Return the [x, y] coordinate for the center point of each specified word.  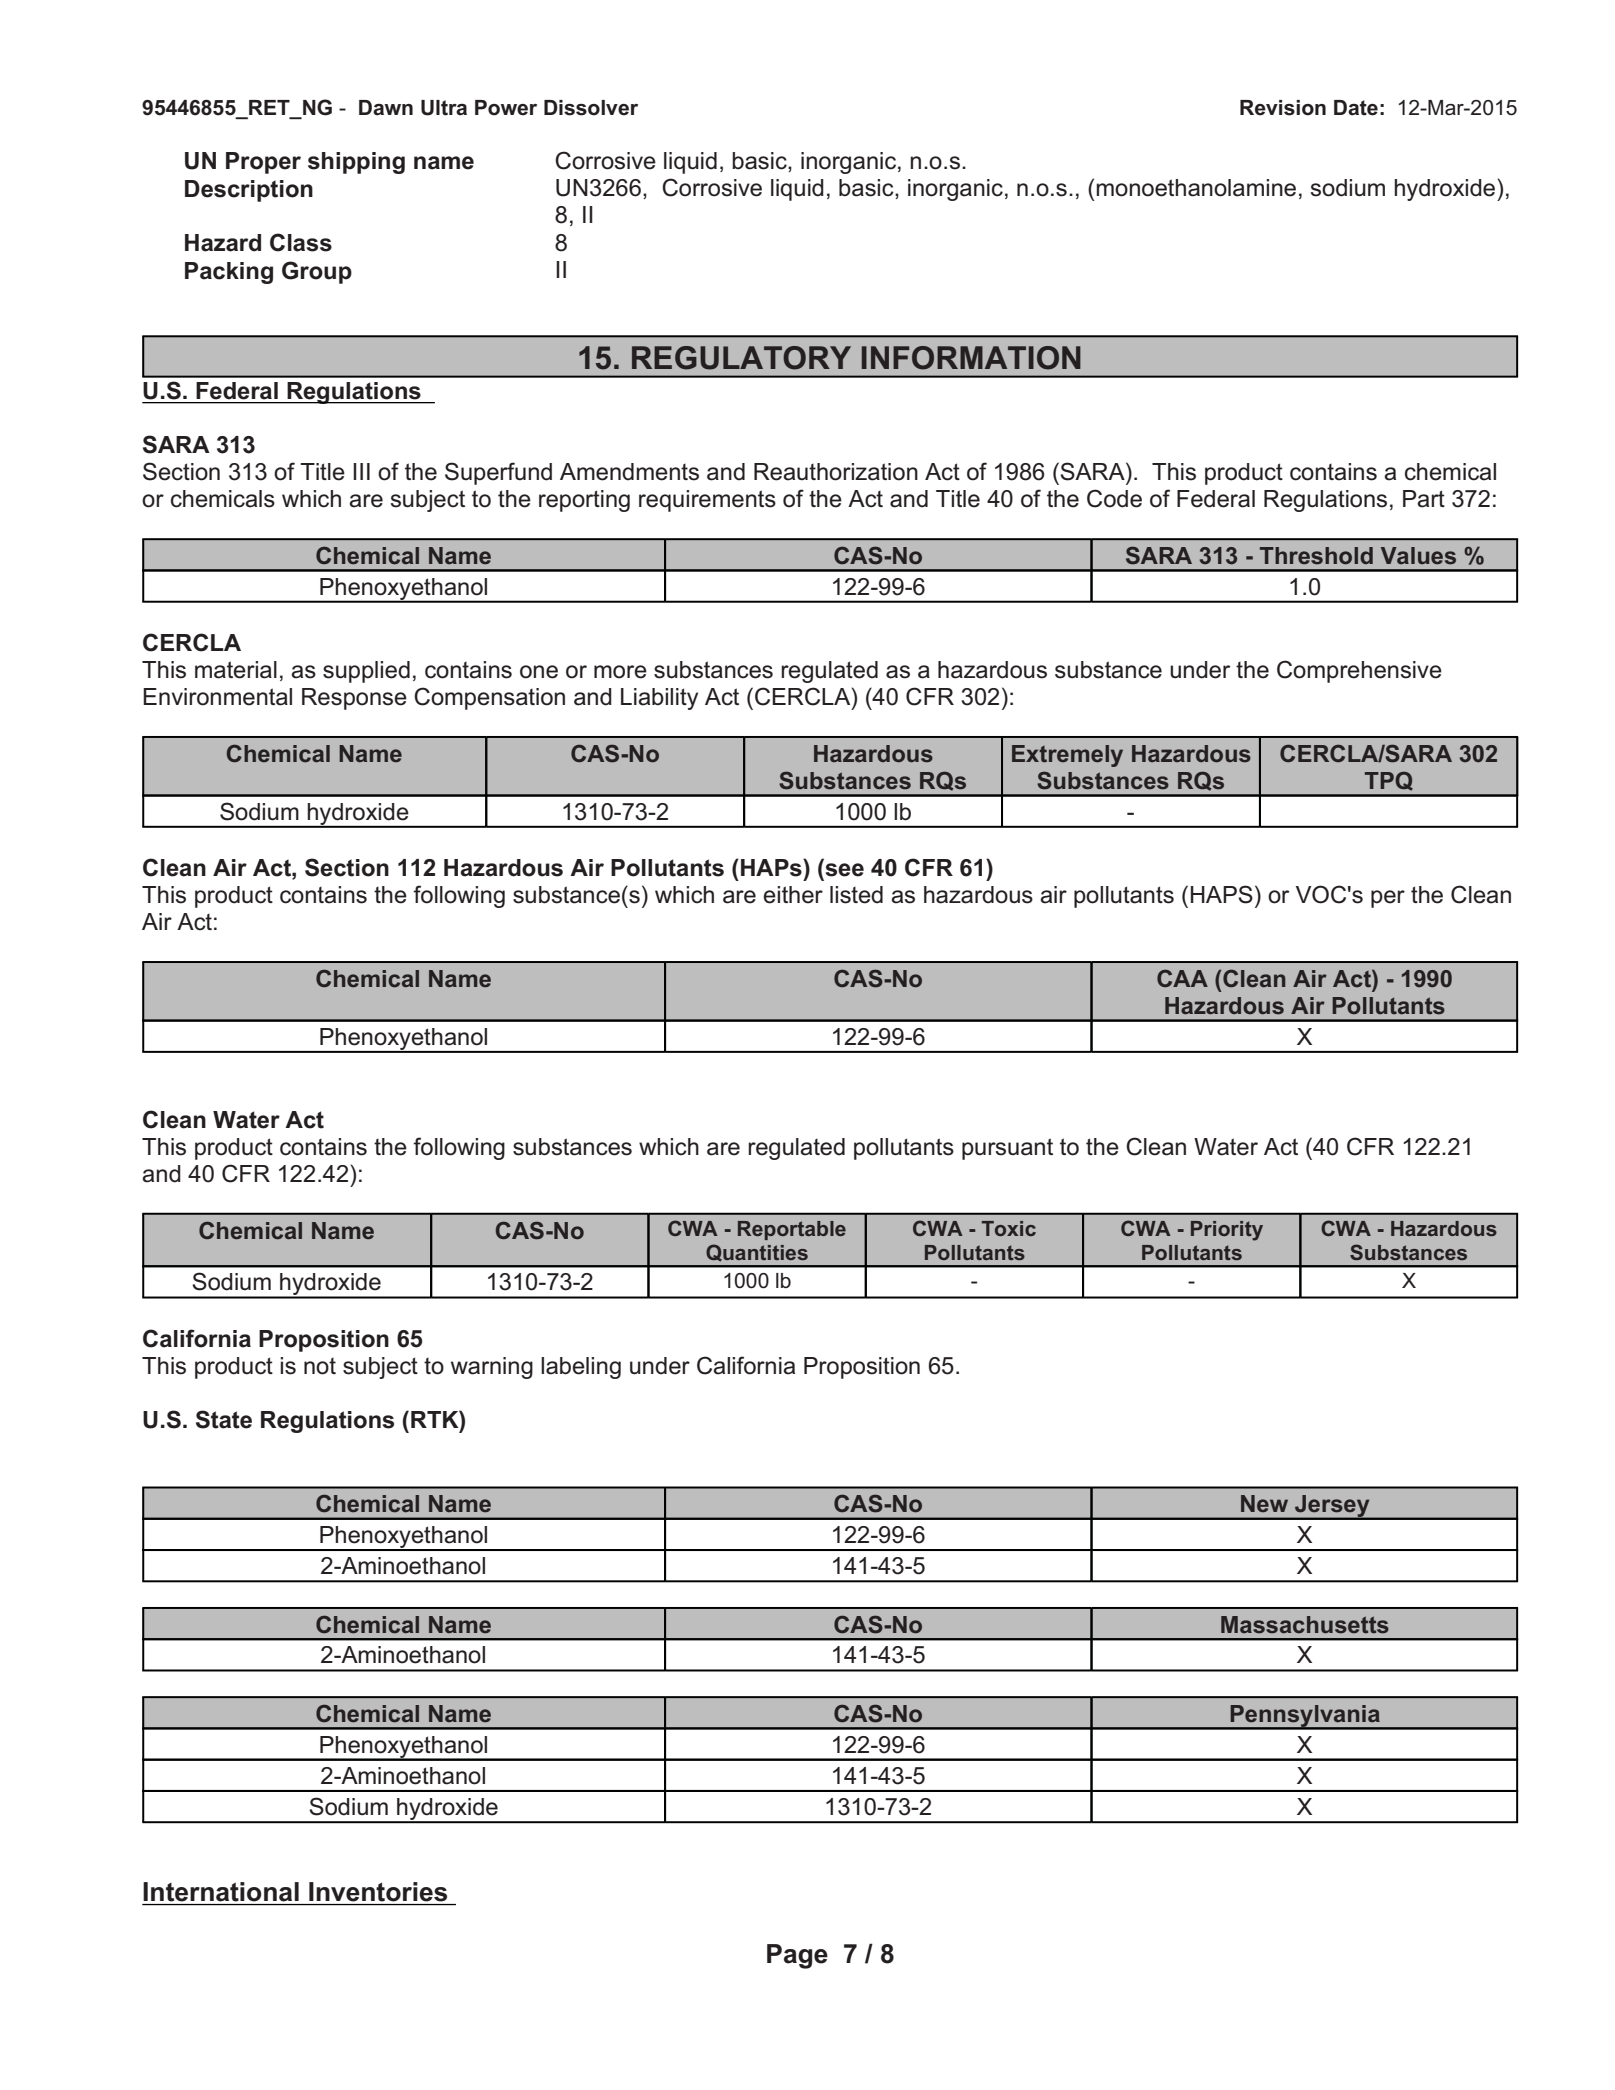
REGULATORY [741, 358]
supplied [366, 672]
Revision [1283, 108]
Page [797, 1956]
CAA [1182, 978]
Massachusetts [1305, 1625]
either [793, 895]
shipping [356, 163]
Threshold [1316, 556]
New [1264, 1503]
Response [354, 699]
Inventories [378, 1892]
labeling [581, 1368]
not [320, 1366]
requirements [707, 501]
